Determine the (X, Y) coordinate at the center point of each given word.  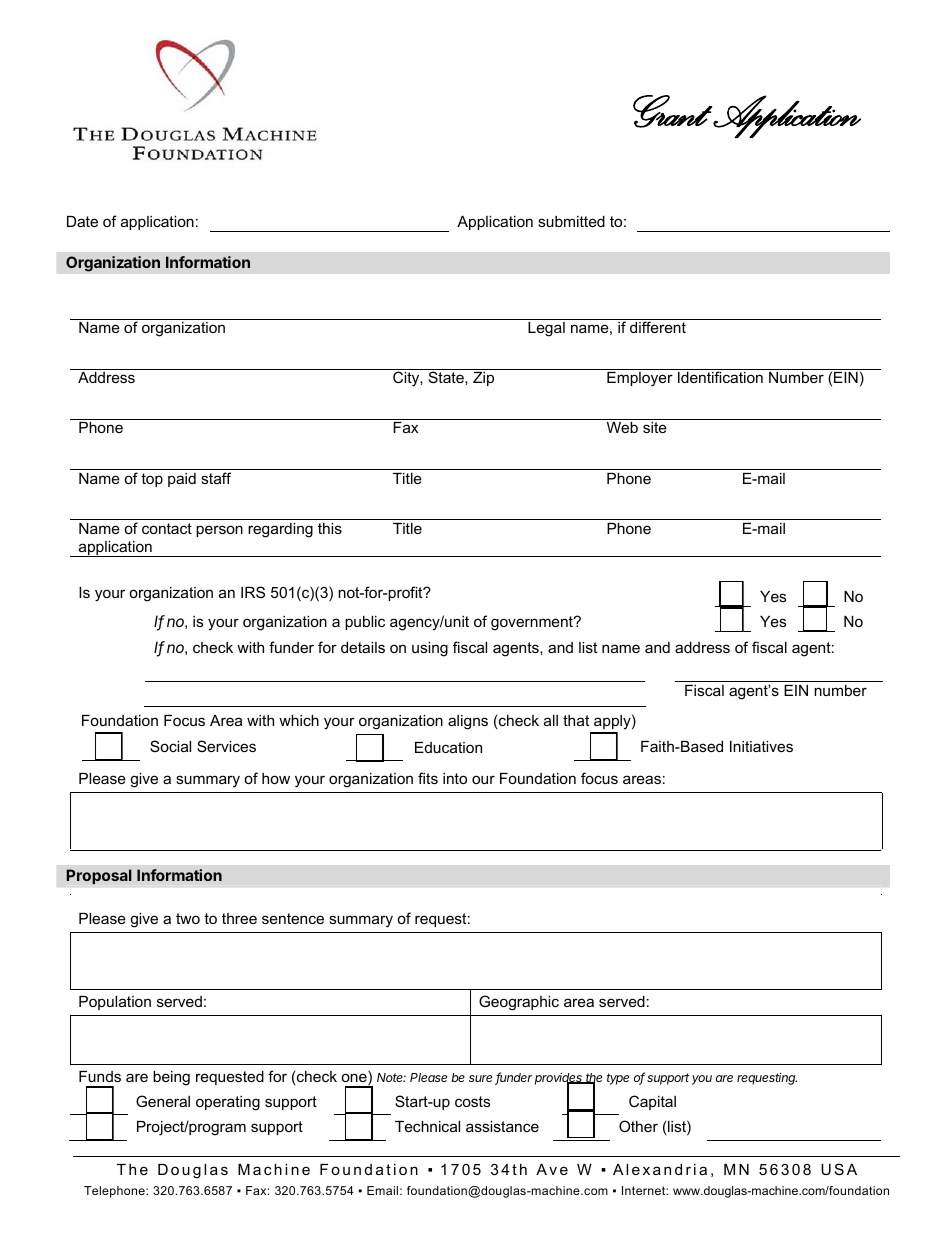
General (163, 1101)
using (430, 649)
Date (82, 221)
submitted (571, 221)
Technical (427, 1126)
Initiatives (761, 746)
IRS (253, 592)
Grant (672, 111)
